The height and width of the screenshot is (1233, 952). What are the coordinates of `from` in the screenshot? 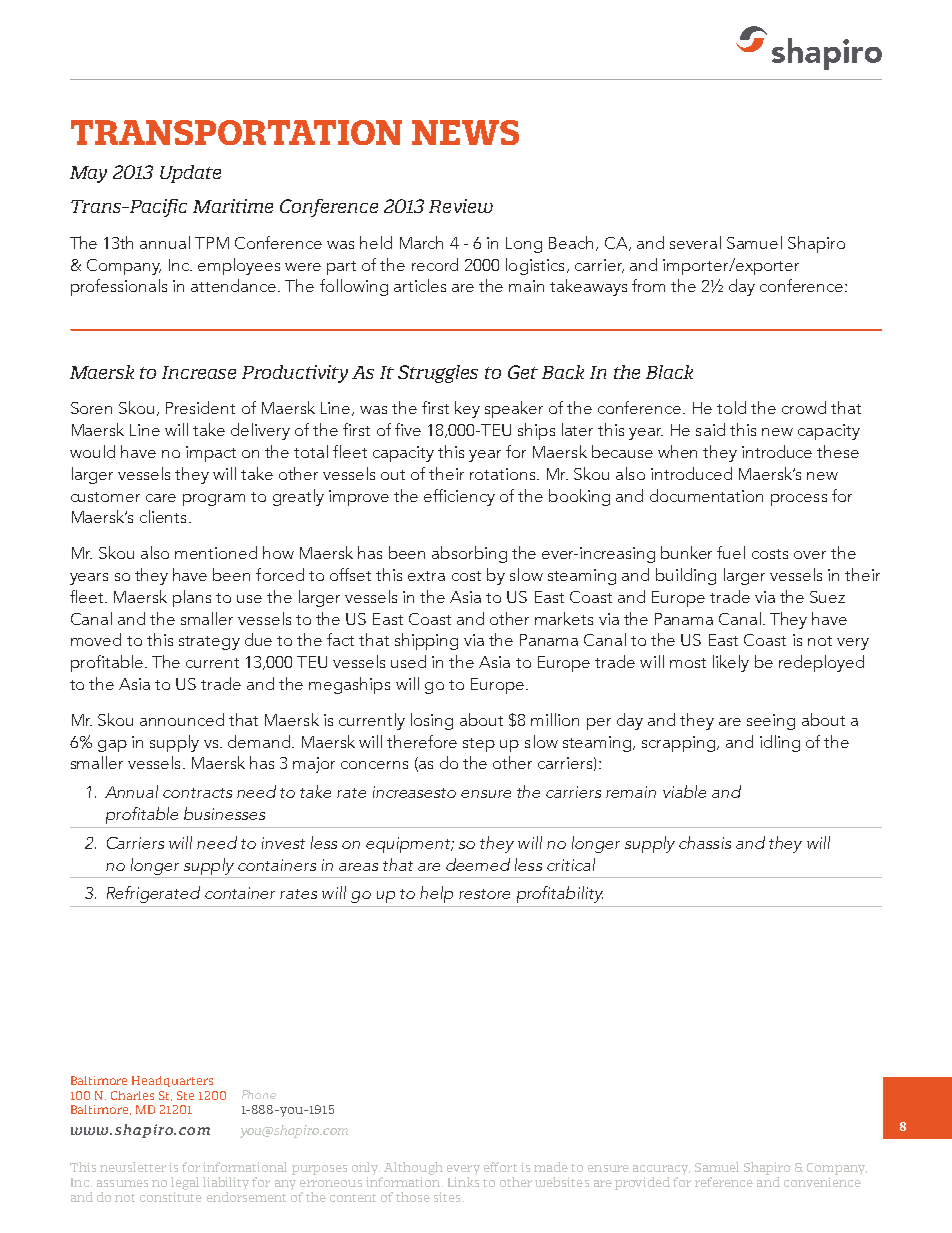 It's located at (648, 285).
